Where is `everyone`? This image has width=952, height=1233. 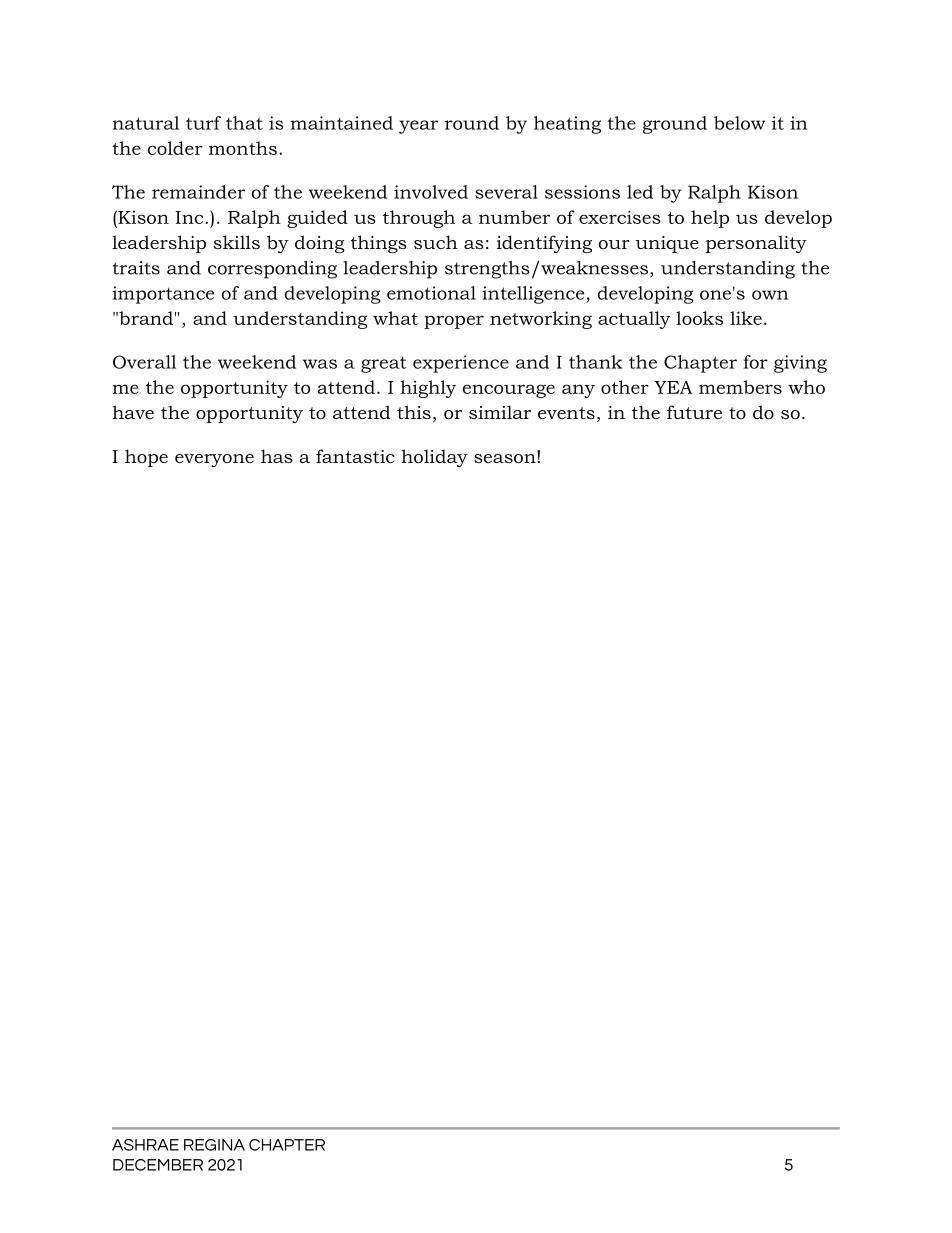 everyone is located at coordinates (214, 460).
